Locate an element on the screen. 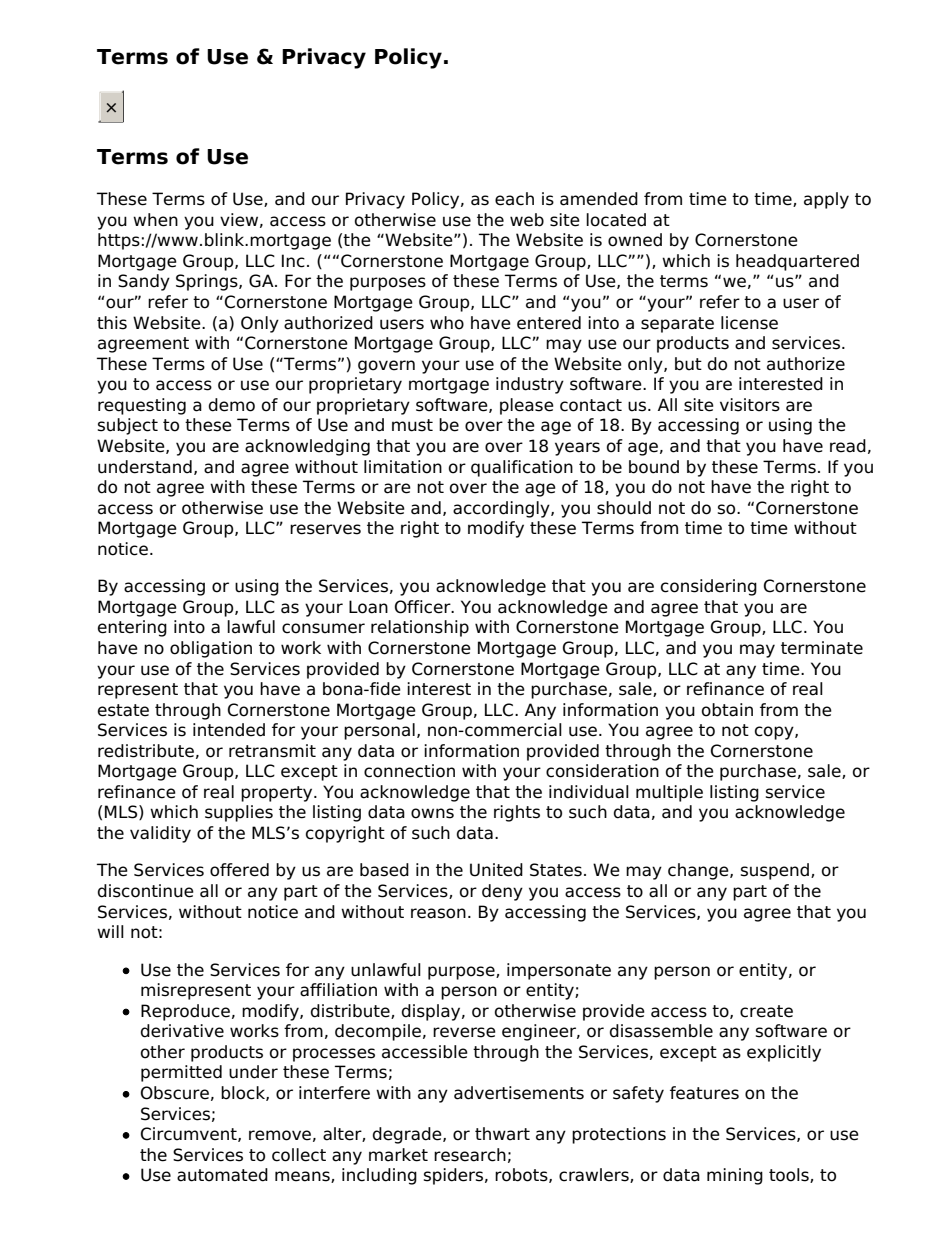  obtain is located at coordinates (727, 710).
